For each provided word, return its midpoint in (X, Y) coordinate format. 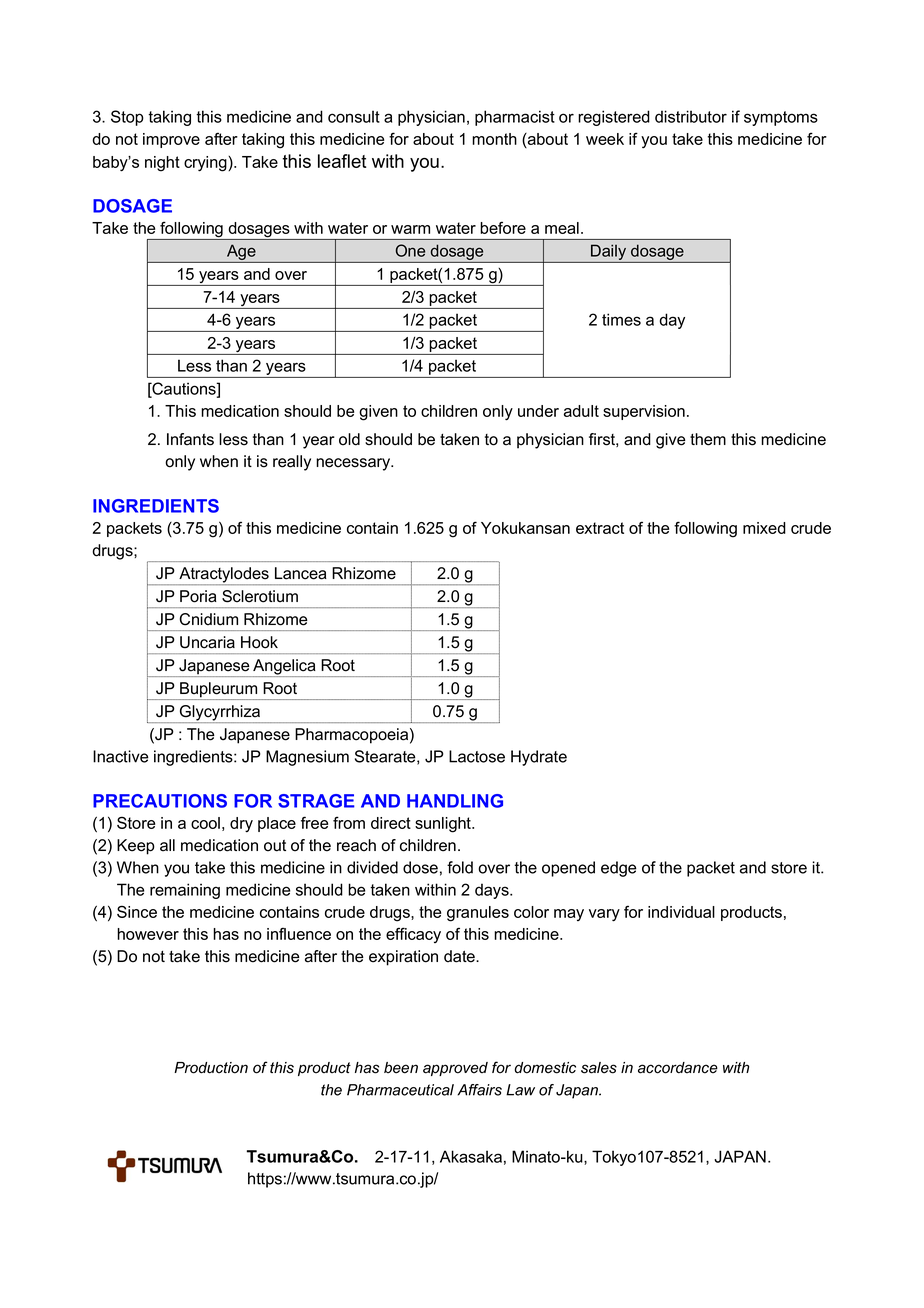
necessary (354, 464)
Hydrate (539, 758)
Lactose (477, 756)
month (494, 139)
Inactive (121, 756)
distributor (691, 116)
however (148, 934)
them (708, 439)
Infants (190, 439)
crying (206, 164)
